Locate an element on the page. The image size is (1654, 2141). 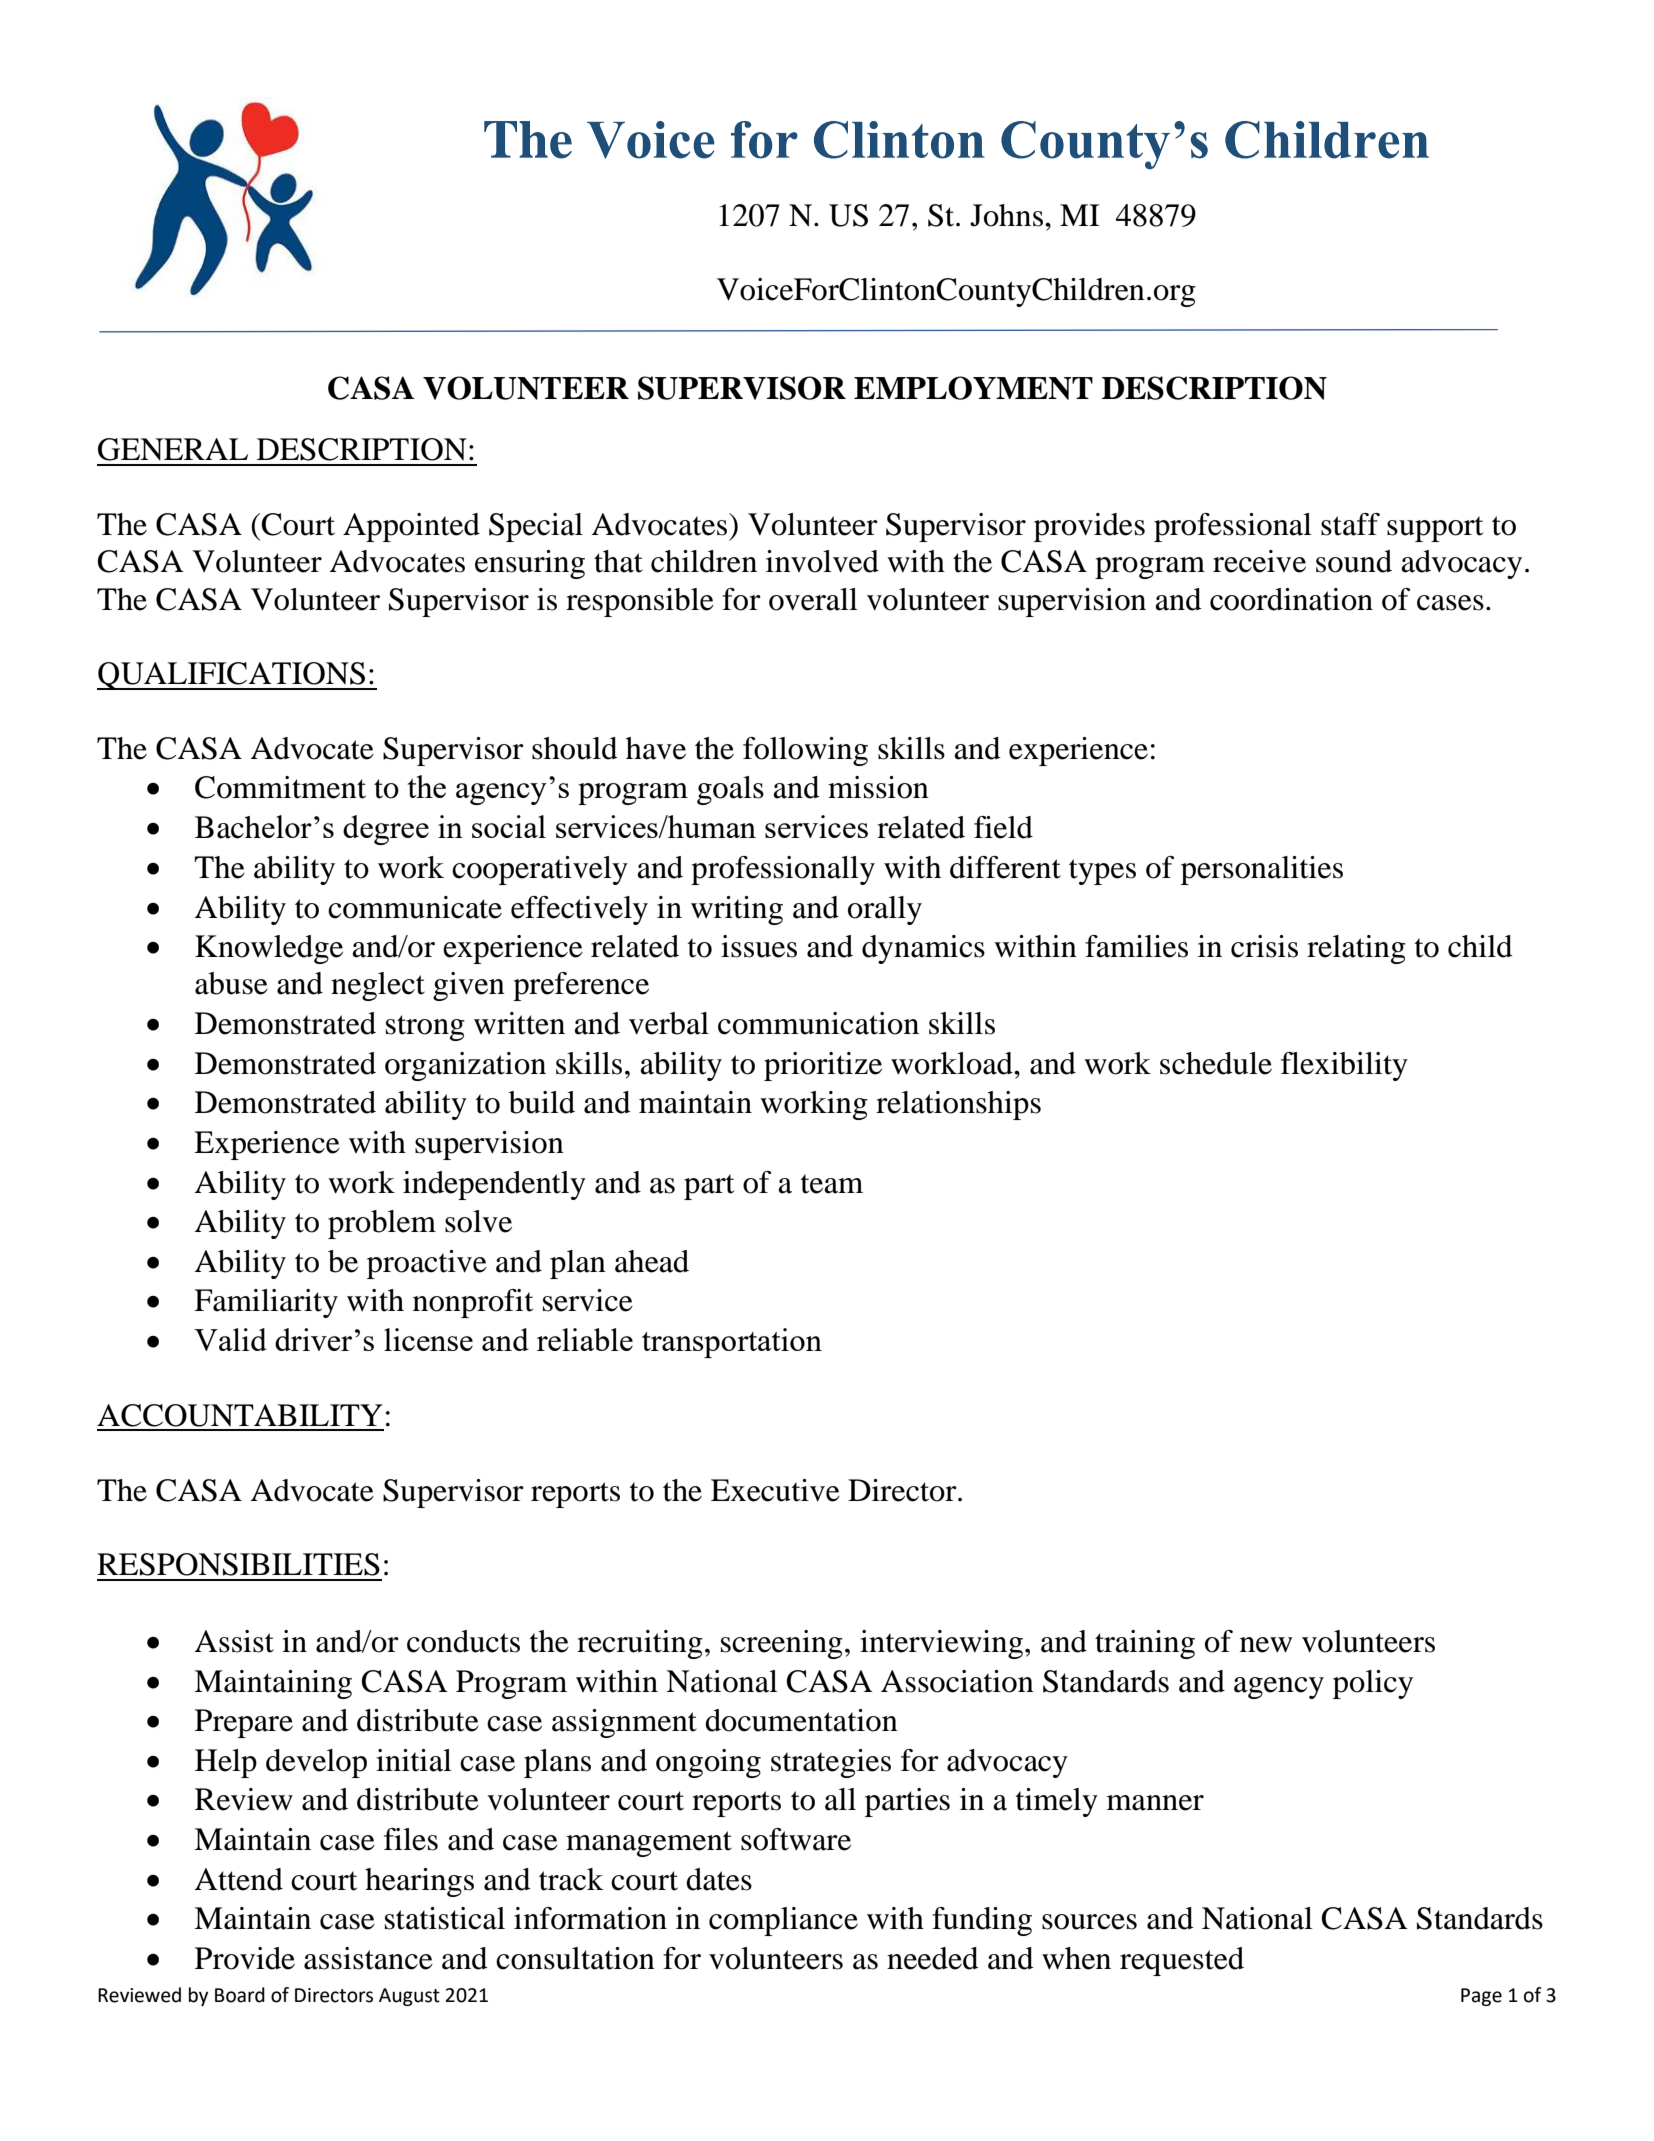
coordination is located at coordinates (1291, 599).
